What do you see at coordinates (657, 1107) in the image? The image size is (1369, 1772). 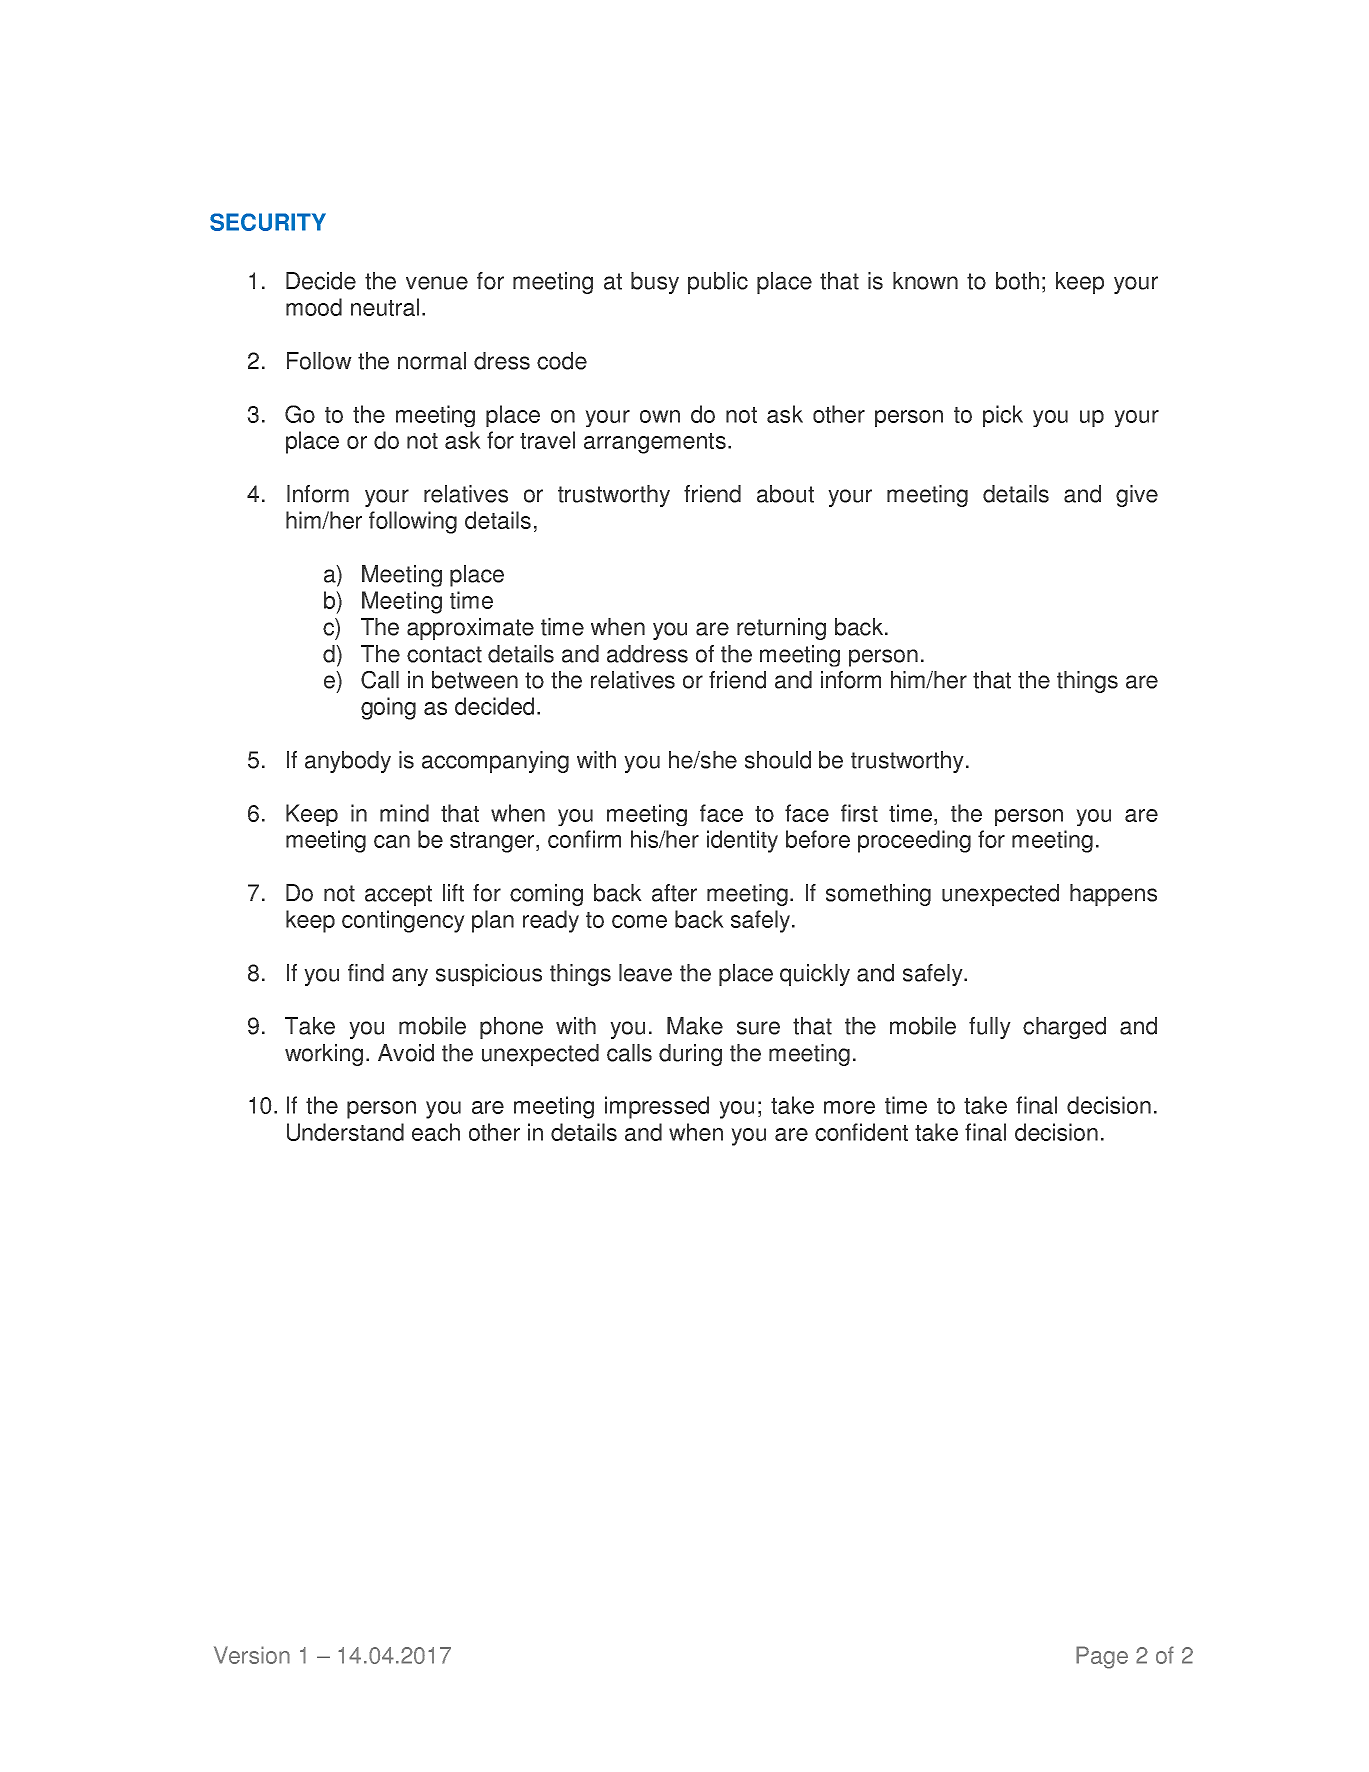 I see `impressed` at bounding box center [657, 1107].
